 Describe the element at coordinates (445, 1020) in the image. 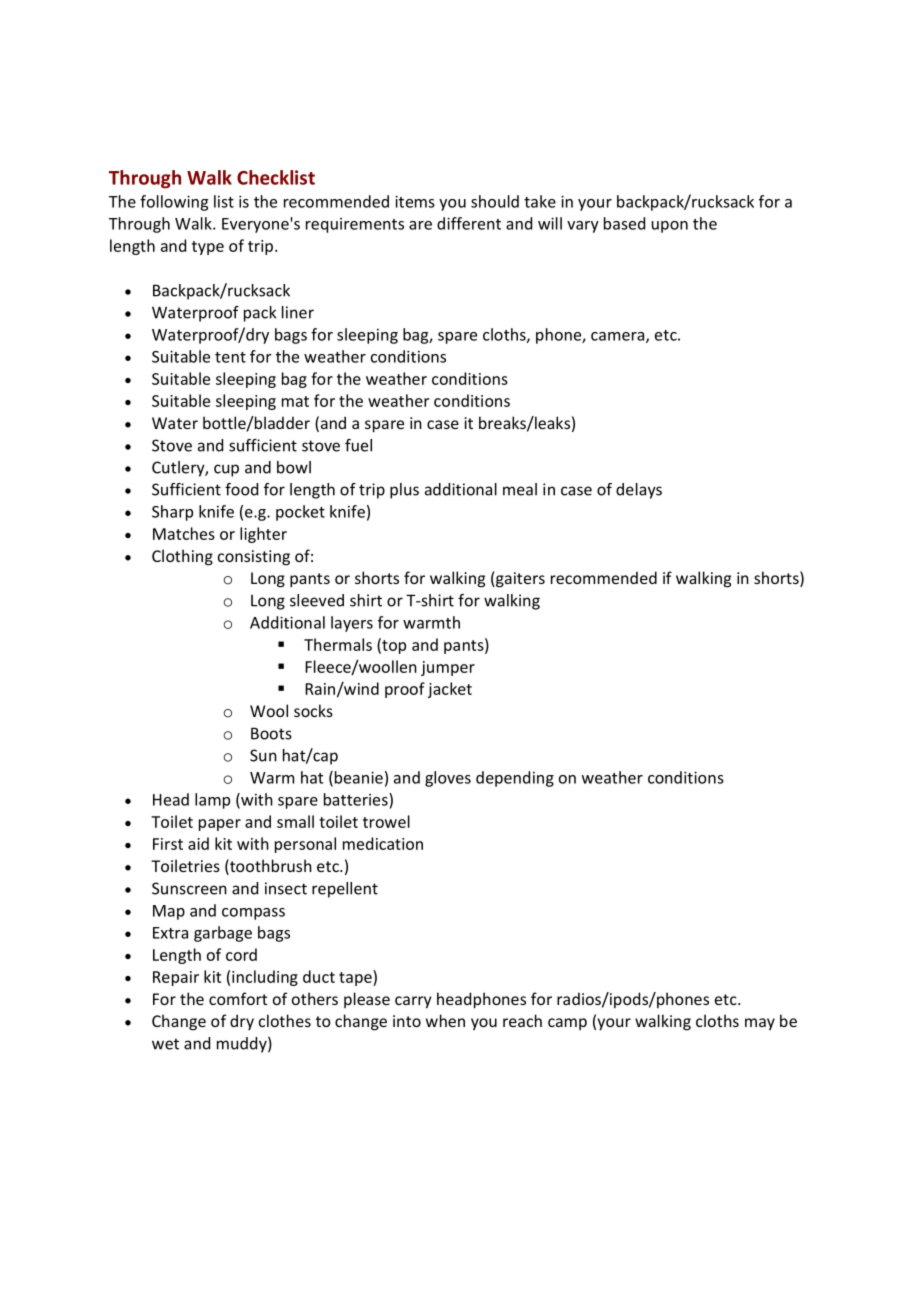

I see `when` at that location.
